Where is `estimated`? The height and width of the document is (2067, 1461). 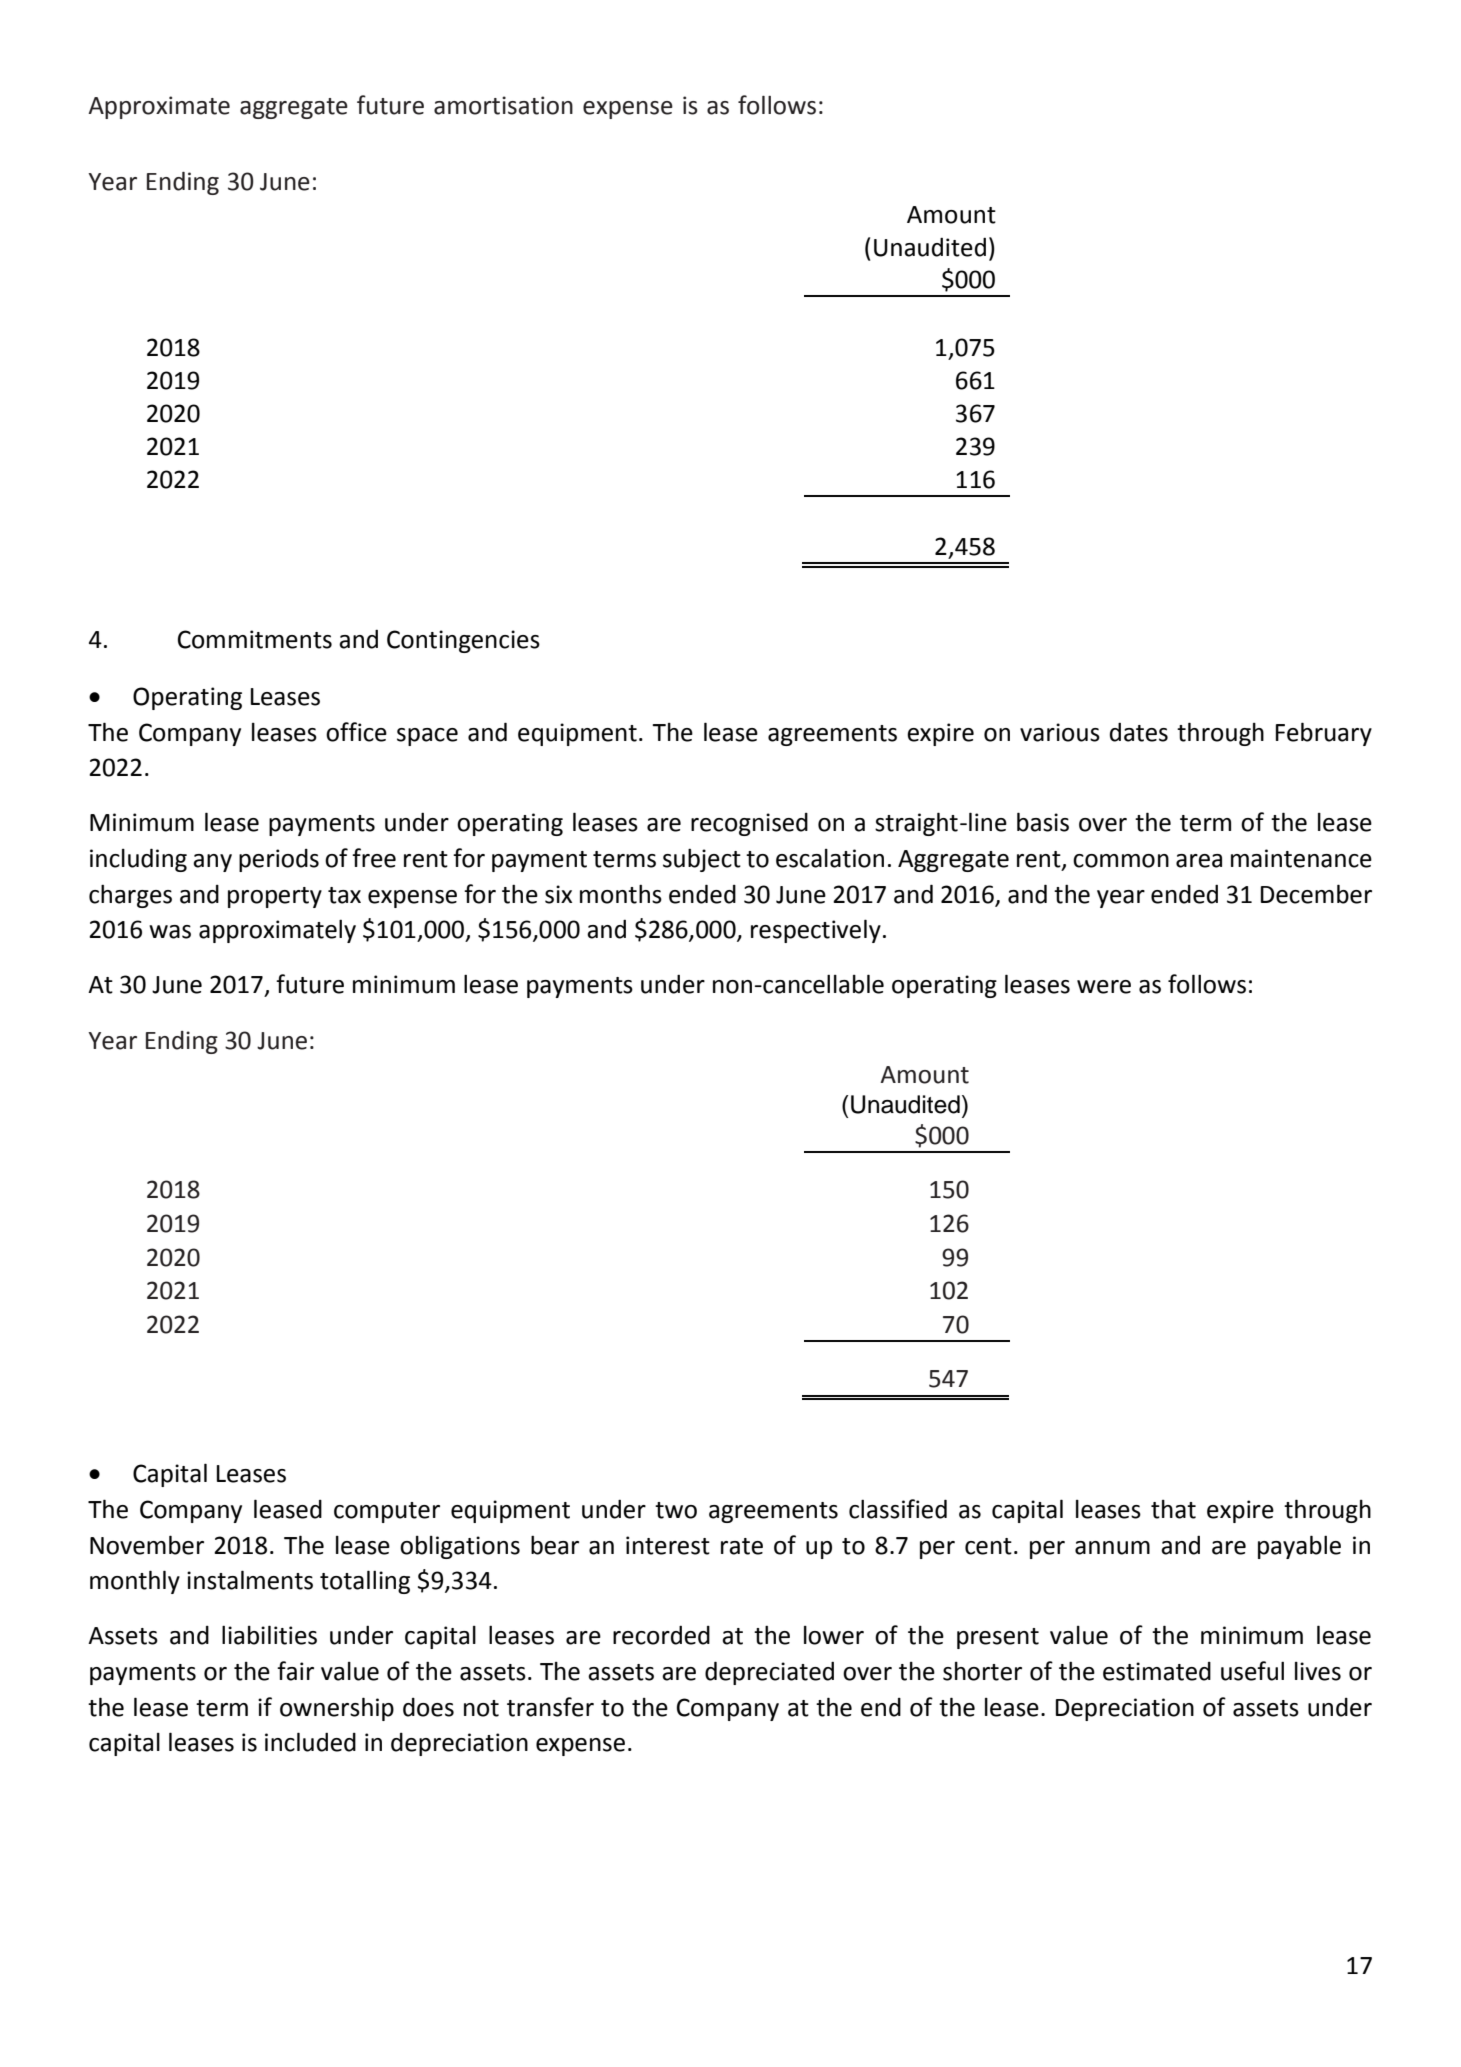
estimated is located at coordinates (1157, 1671).
